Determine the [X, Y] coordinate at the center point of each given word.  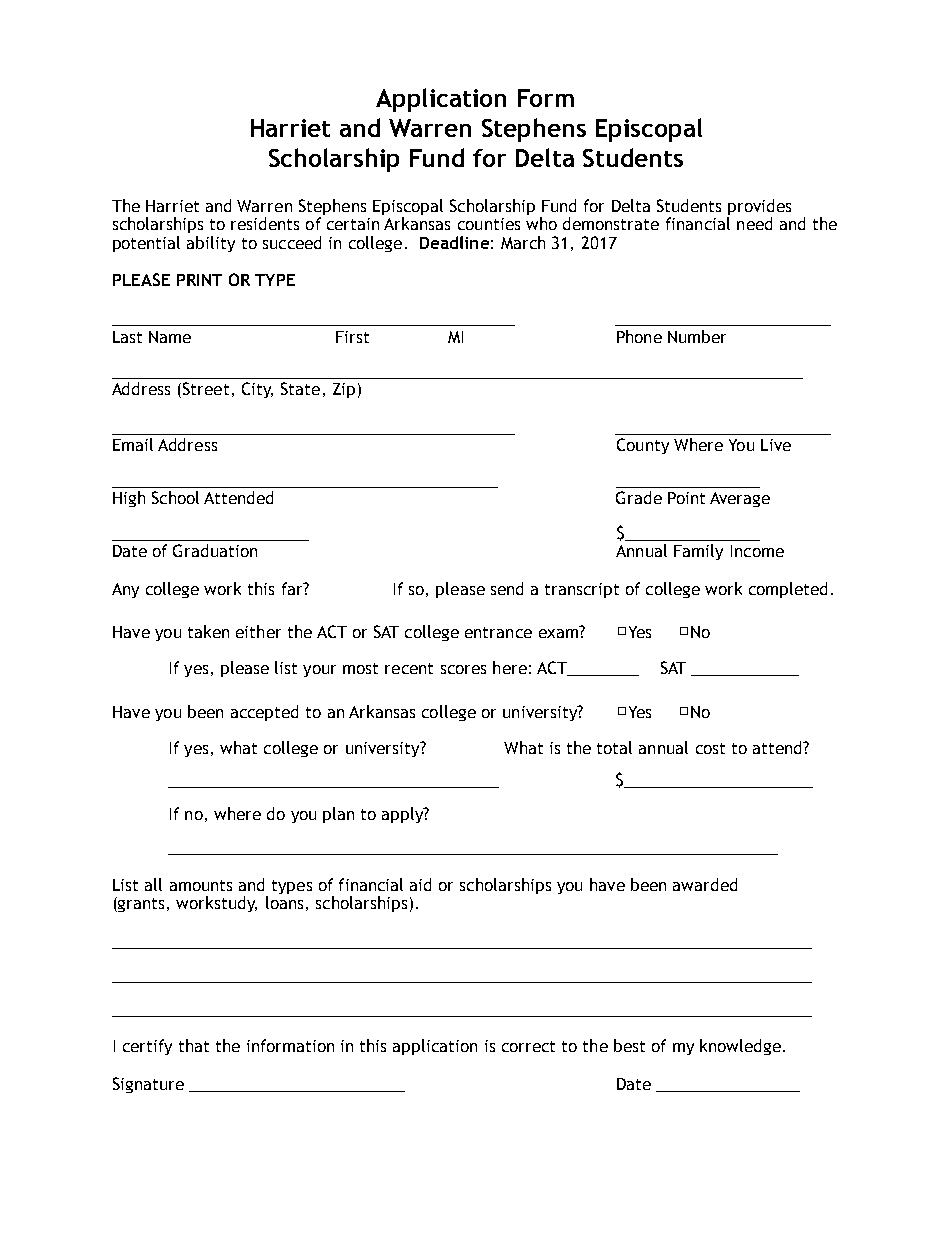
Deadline [454, 242]
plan [338, 815]
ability [211, 244]
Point [686, 498]
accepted [264, 713]
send [507, 588]
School [175, 497]
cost [710, 748]
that [194, 1045]
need [754, 223]
